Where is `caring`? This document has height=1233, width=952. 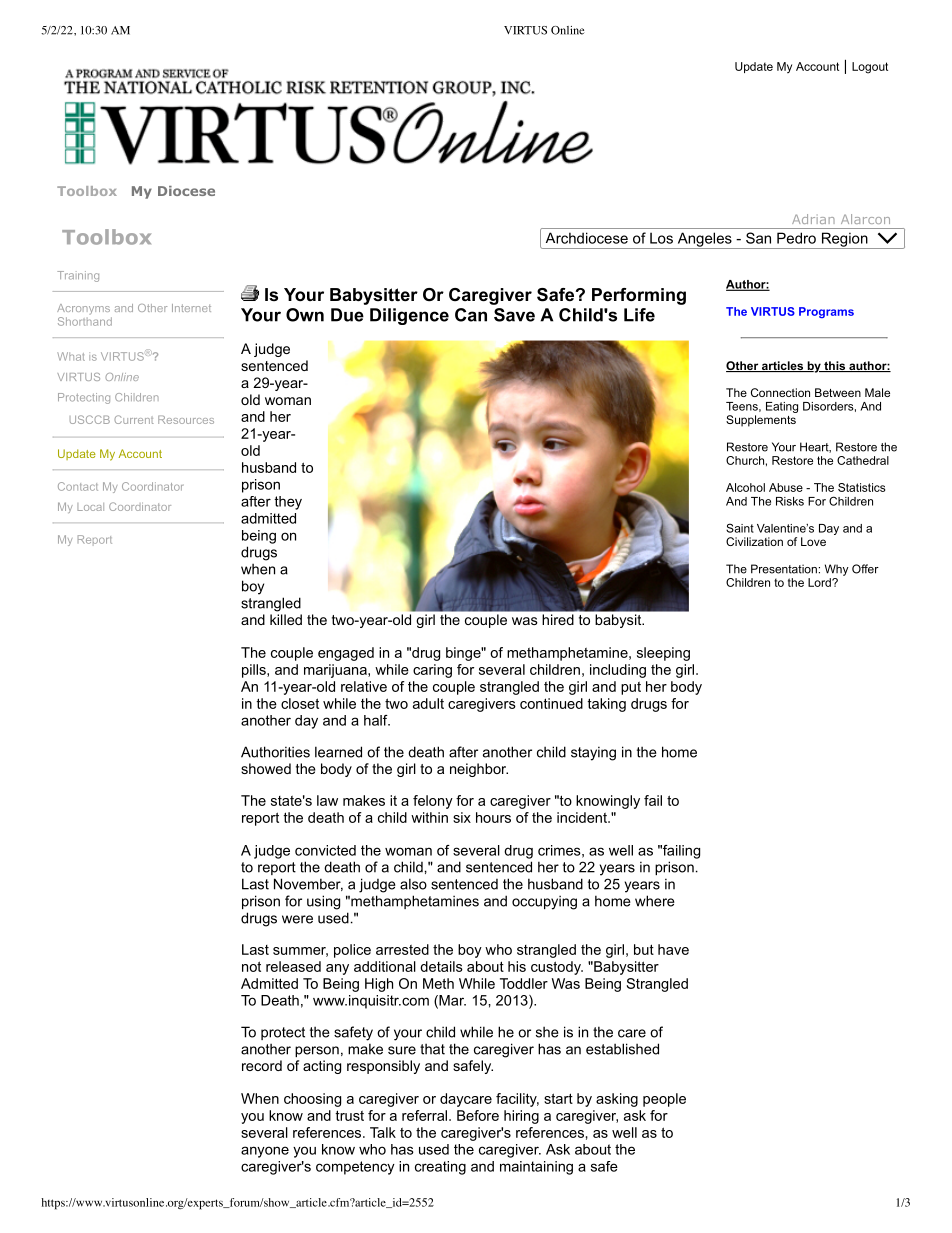
caring is located at coordinates (432, 671).
